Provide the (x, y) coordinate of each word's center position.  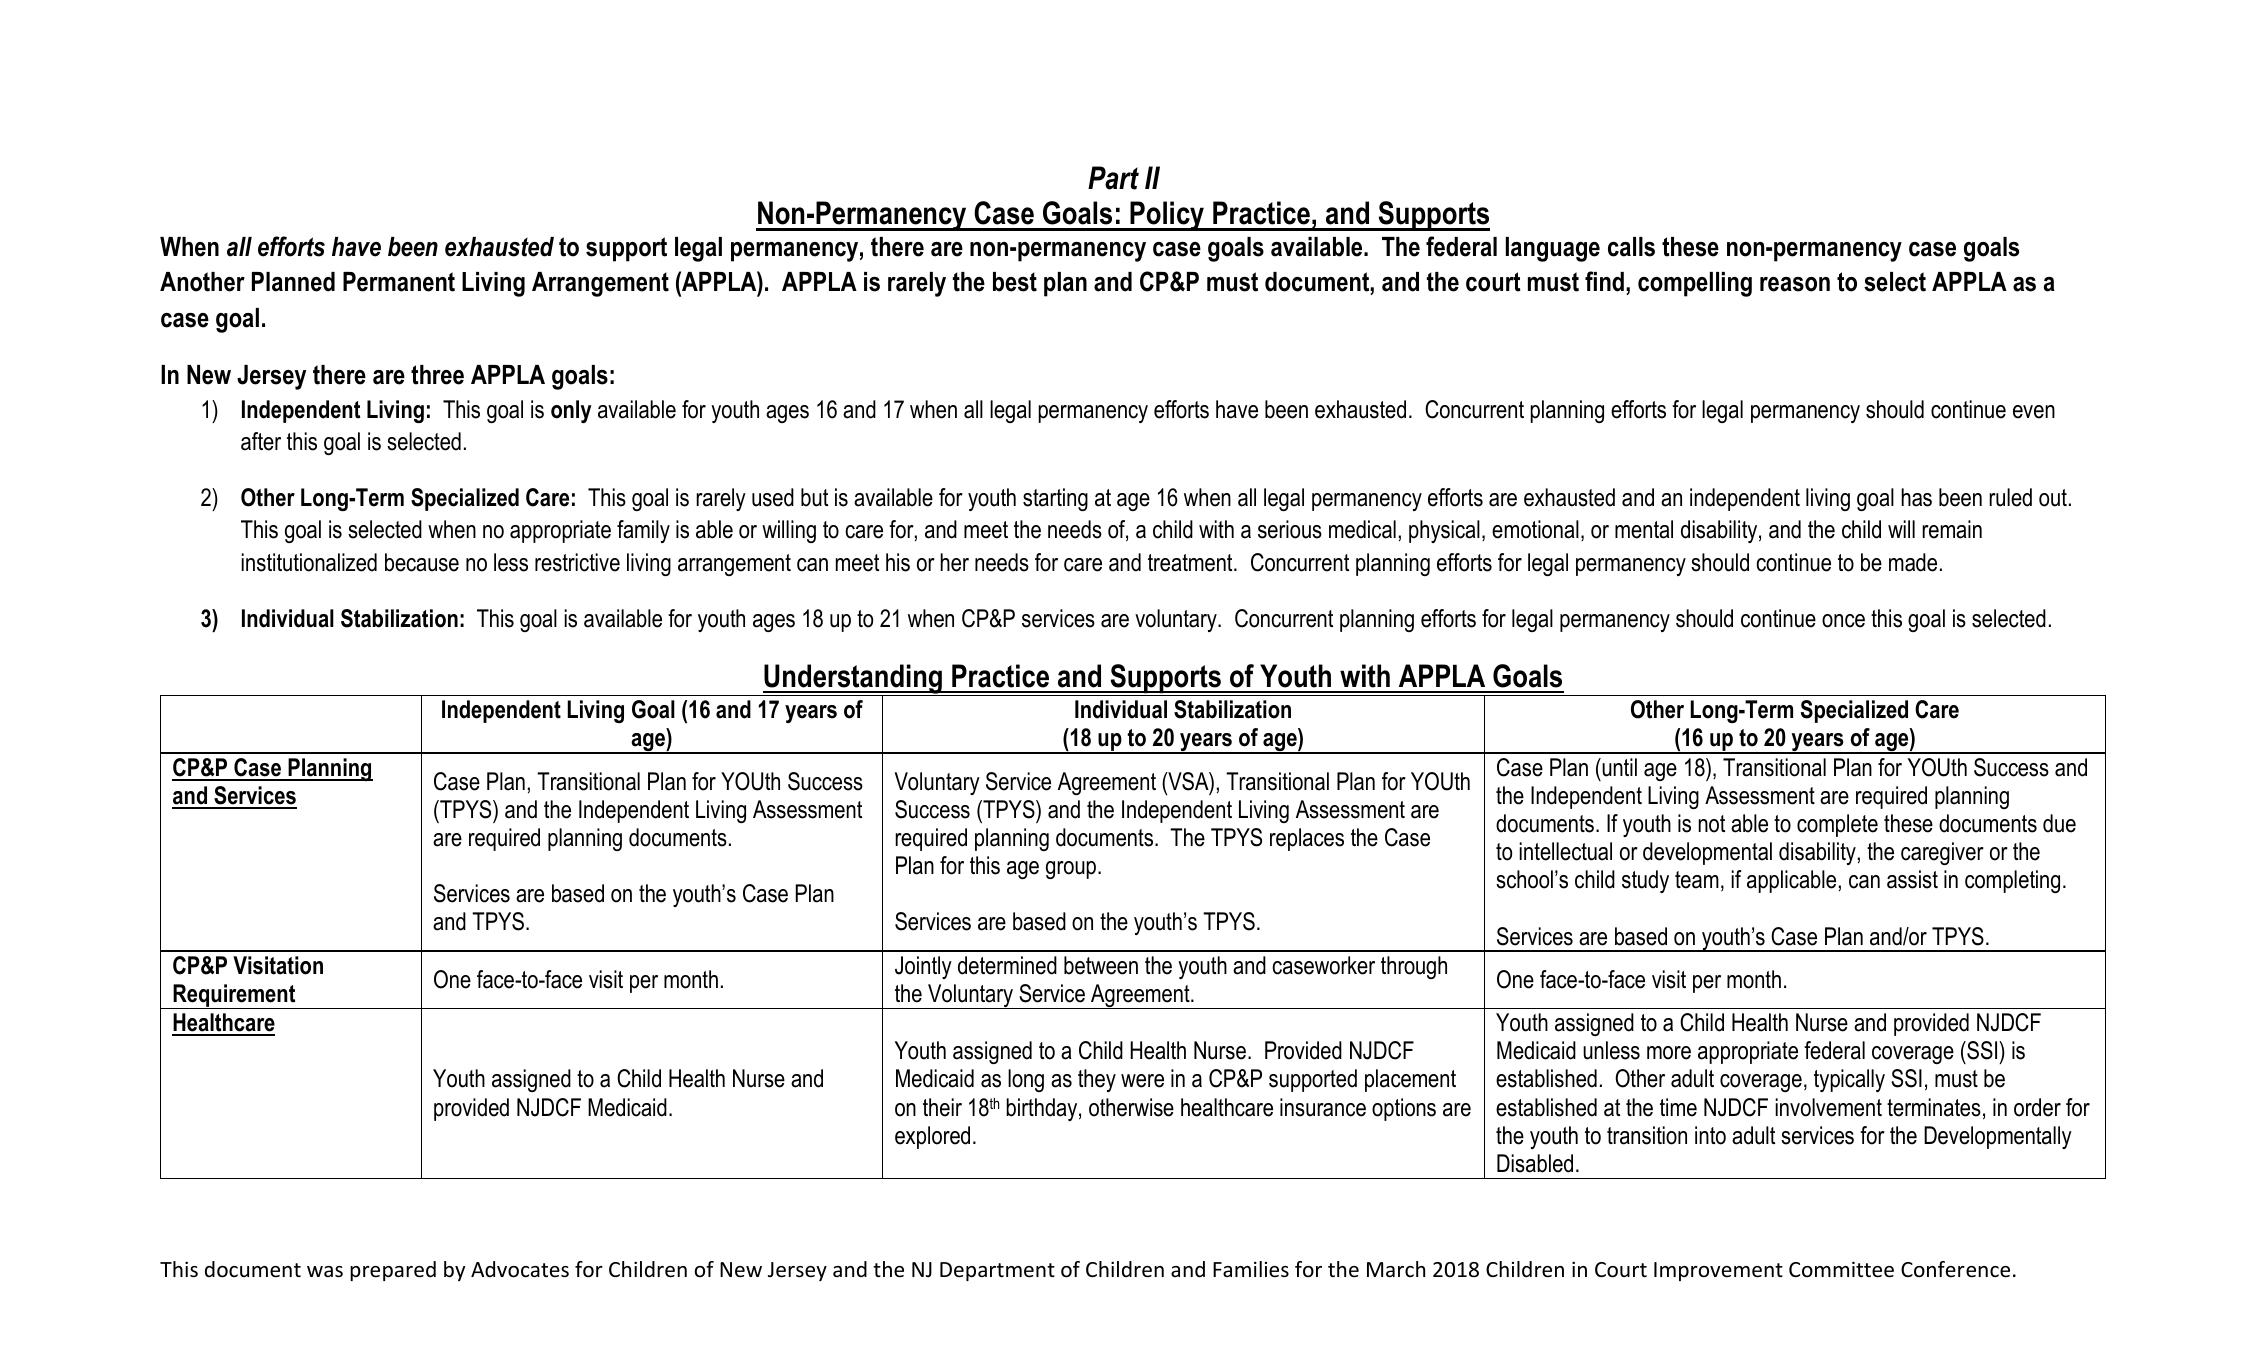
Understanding (853, 680)
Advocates (520, 1269)
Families (1251, 1269)
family (643, 531)
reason (1795, 284)
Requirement (234, 996)
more (1669, 1053)
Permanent (399, 282)
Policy (1167, 216)
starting (1055, 499)
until (1618, 767)
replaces (1307, 839)
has (1916, 497)
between (1101, 965)
